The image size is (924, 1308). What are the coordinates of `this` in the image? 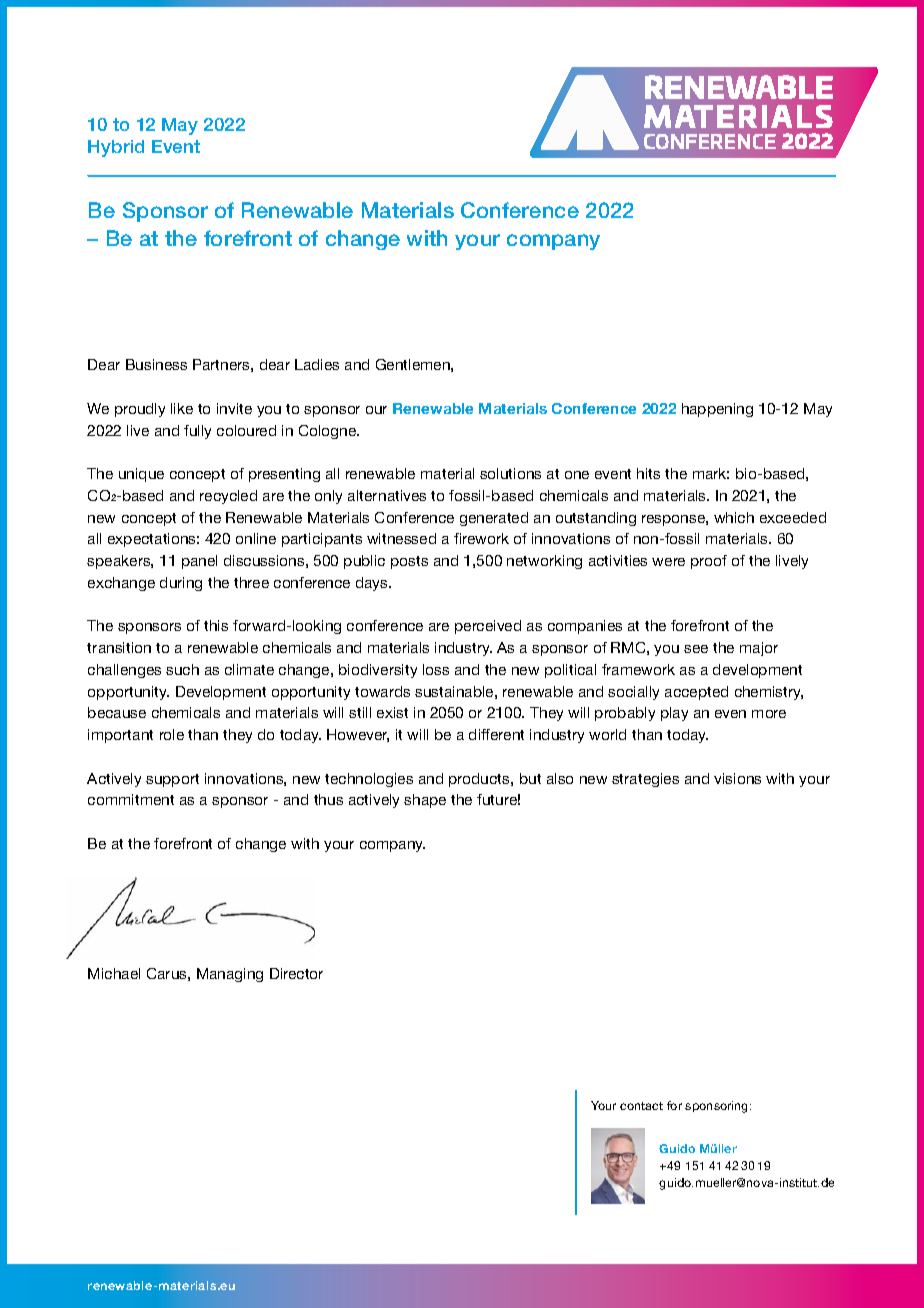 It's located at (216, 625).
